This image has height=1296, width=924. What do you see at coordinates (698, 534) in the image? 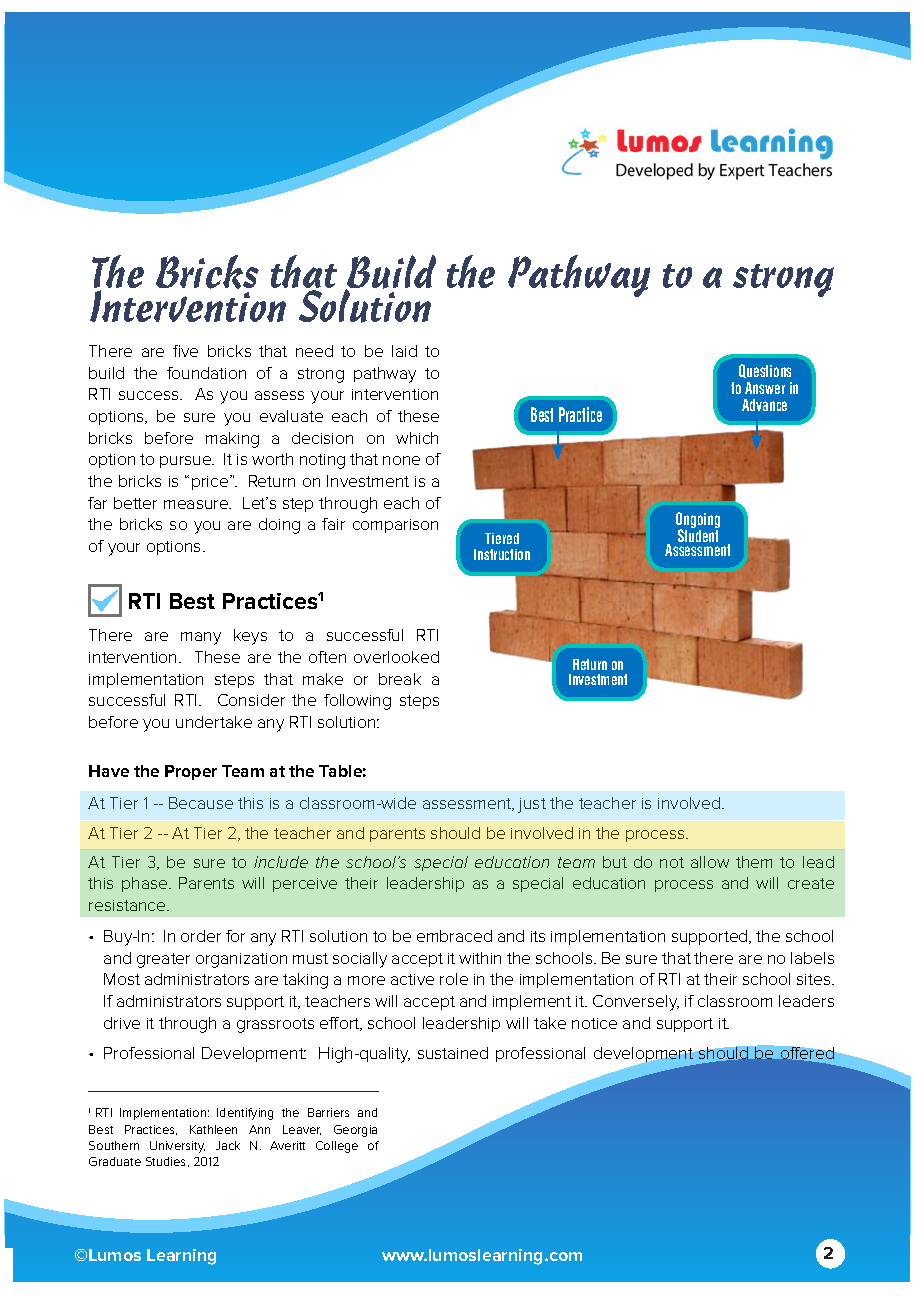
I see `Student` at bounding box center [698, 534].
